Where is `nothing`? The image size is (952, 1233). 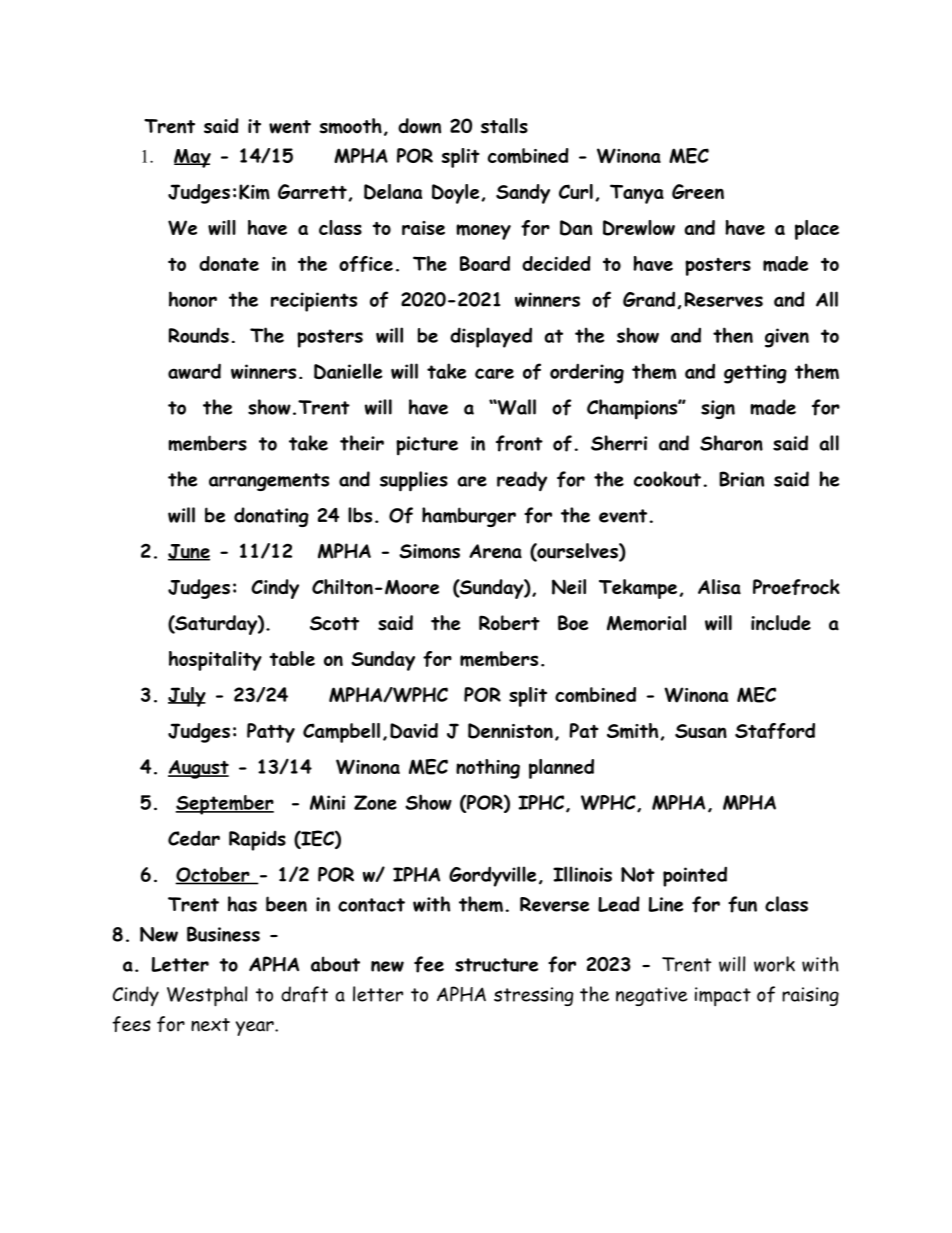 nothing is located at coordinates (488, 769).
